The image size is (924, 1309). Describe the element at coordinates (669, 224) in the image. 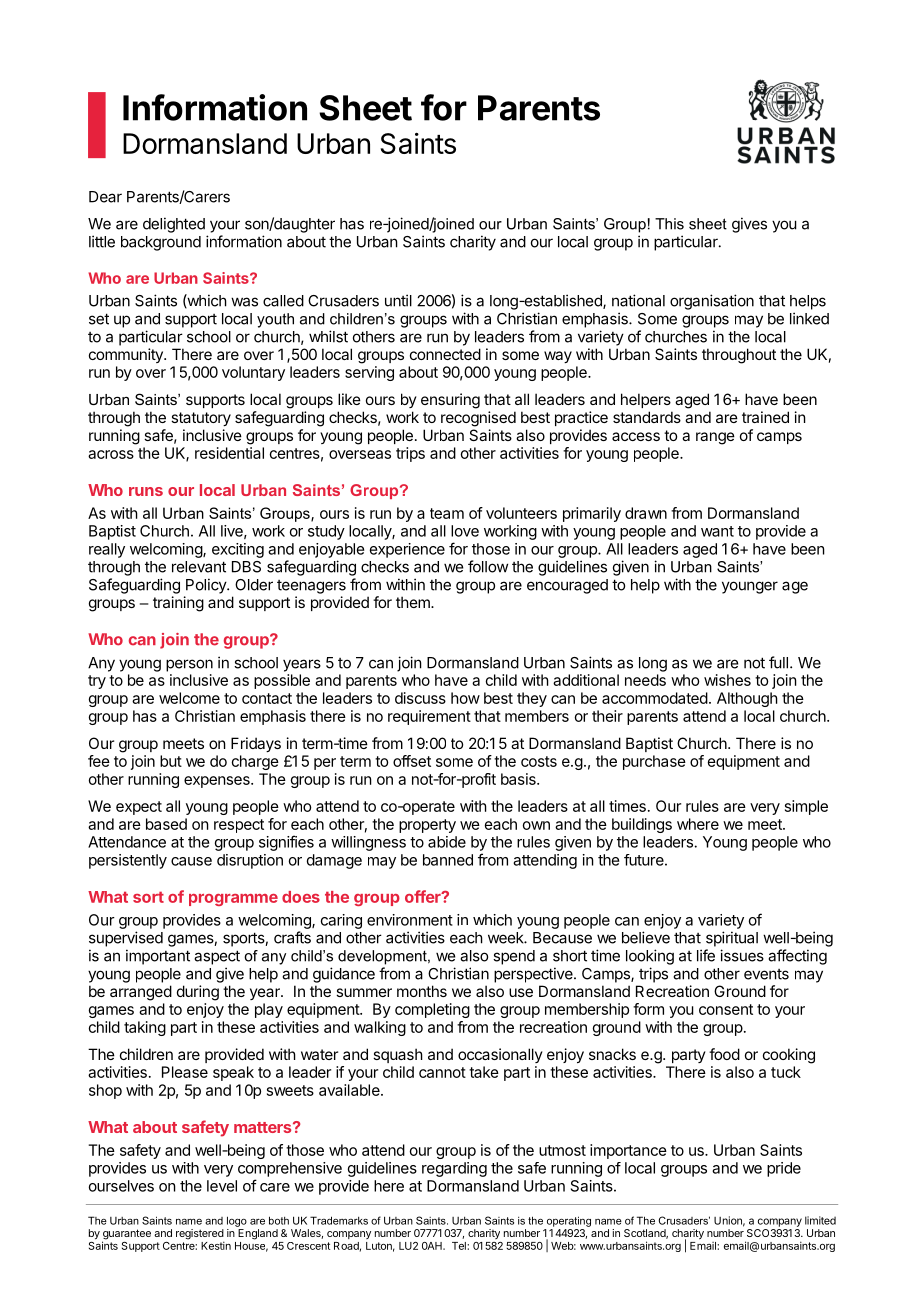

I see `This` at that location.
